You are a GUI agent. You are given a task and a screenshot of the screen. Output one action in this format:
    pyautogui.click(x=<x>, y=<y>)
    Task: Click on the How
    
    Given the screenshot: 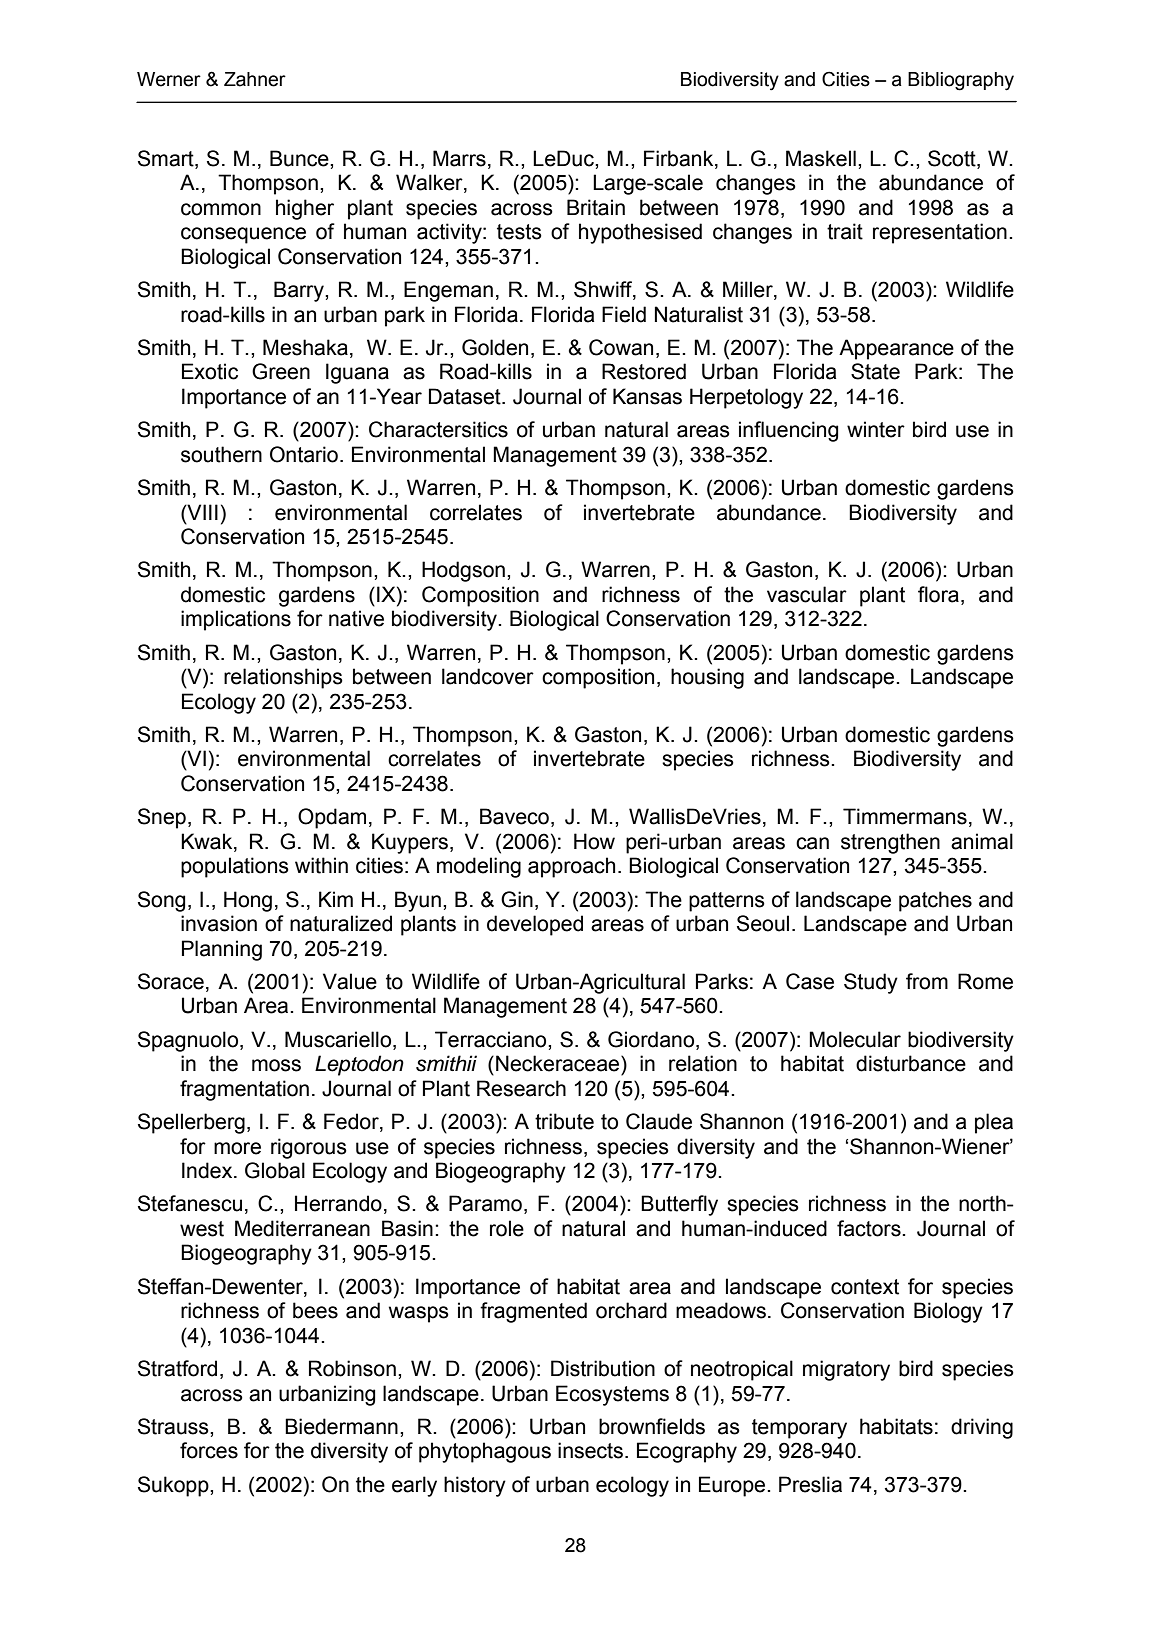 What is the action you would take?
    pyautogui.click(x=594, y=841)
